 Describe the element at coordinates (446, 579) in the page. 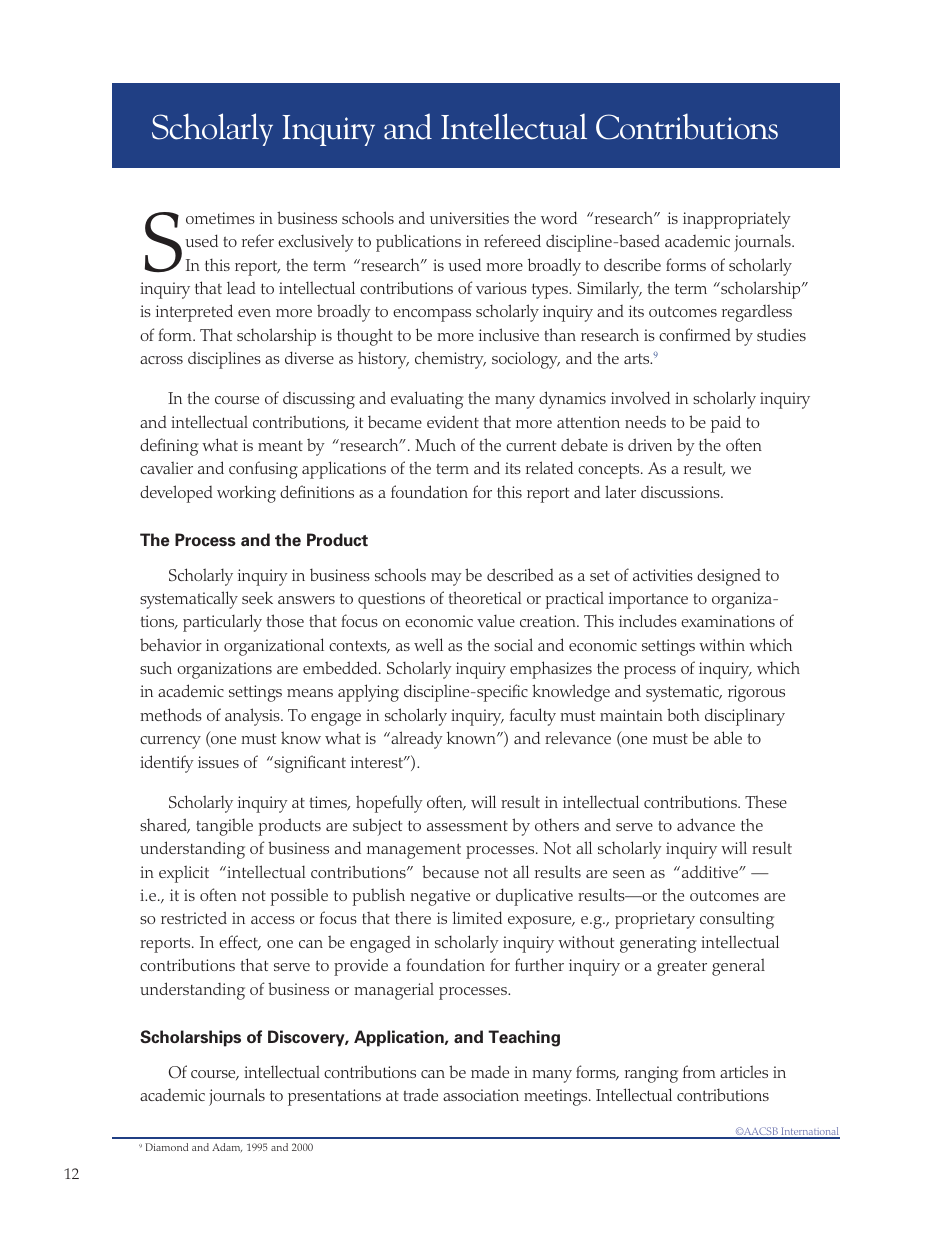

I see `may` at that location.
